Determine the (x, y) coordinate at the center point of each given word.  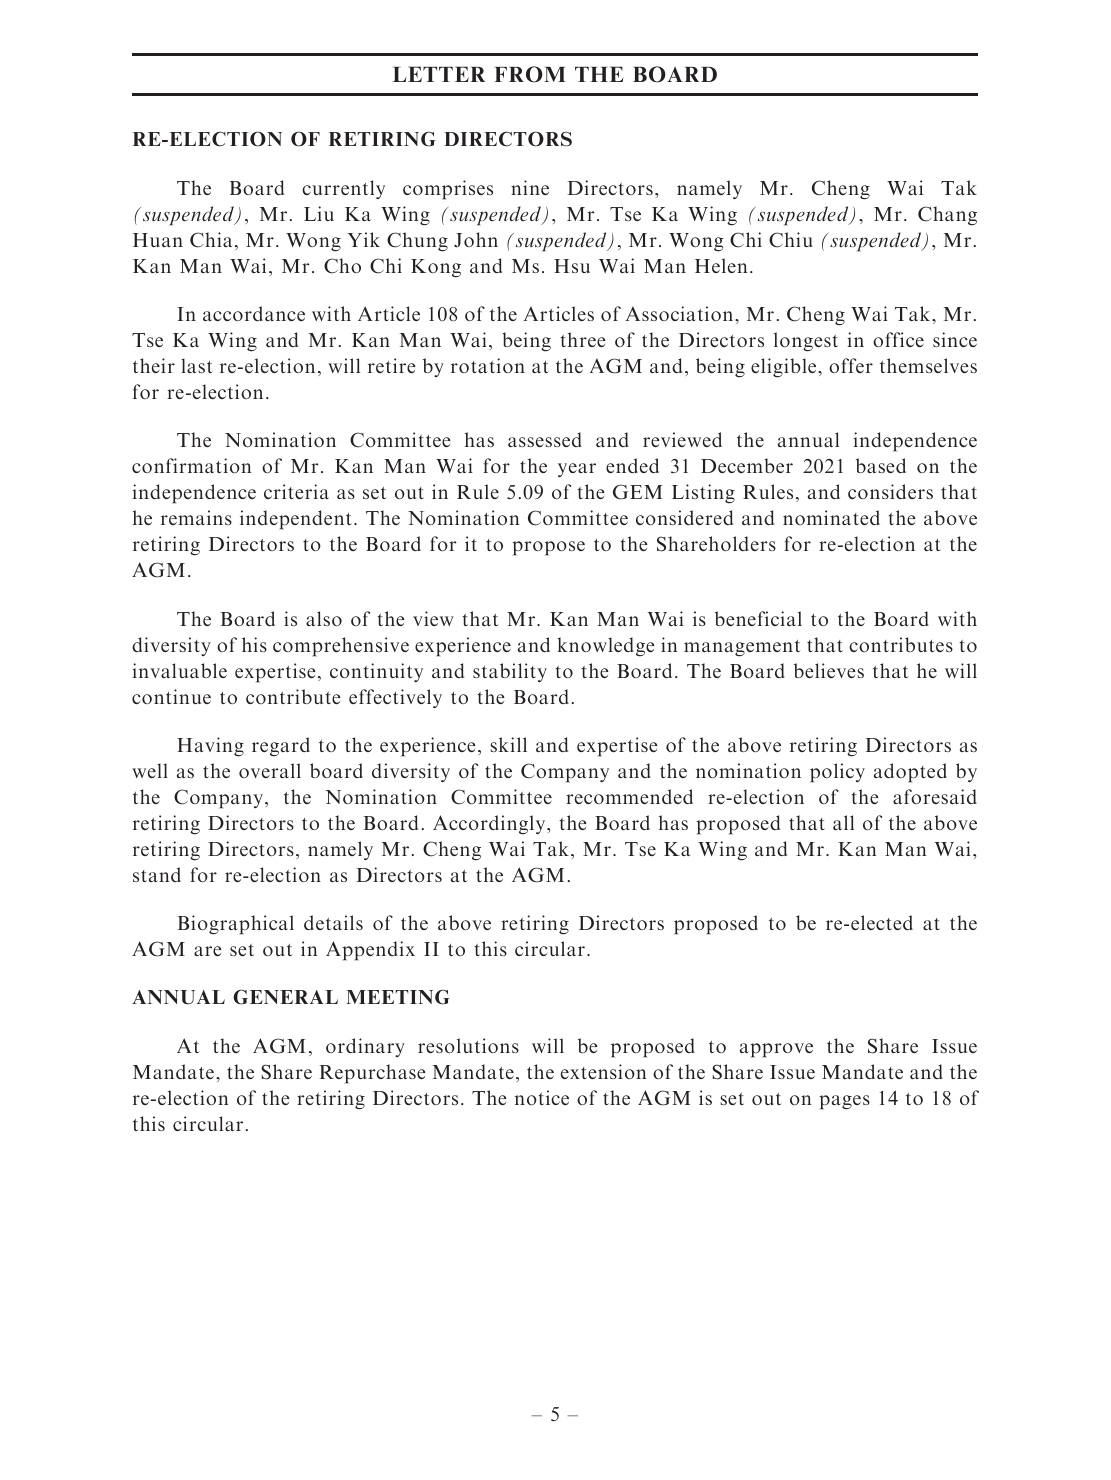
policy (837, 773)
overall (270, 770)
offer (851, 365)
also (324, 618)
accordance (254, 313)
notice (542, 1097)
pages (844, 1102)
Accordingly (490, 825)
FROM (530, 74)
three (583, 339)
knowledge (606, 647)
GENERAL (285, 997)
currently (343, 189)
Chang (947, 216)
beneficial (758, 618)
